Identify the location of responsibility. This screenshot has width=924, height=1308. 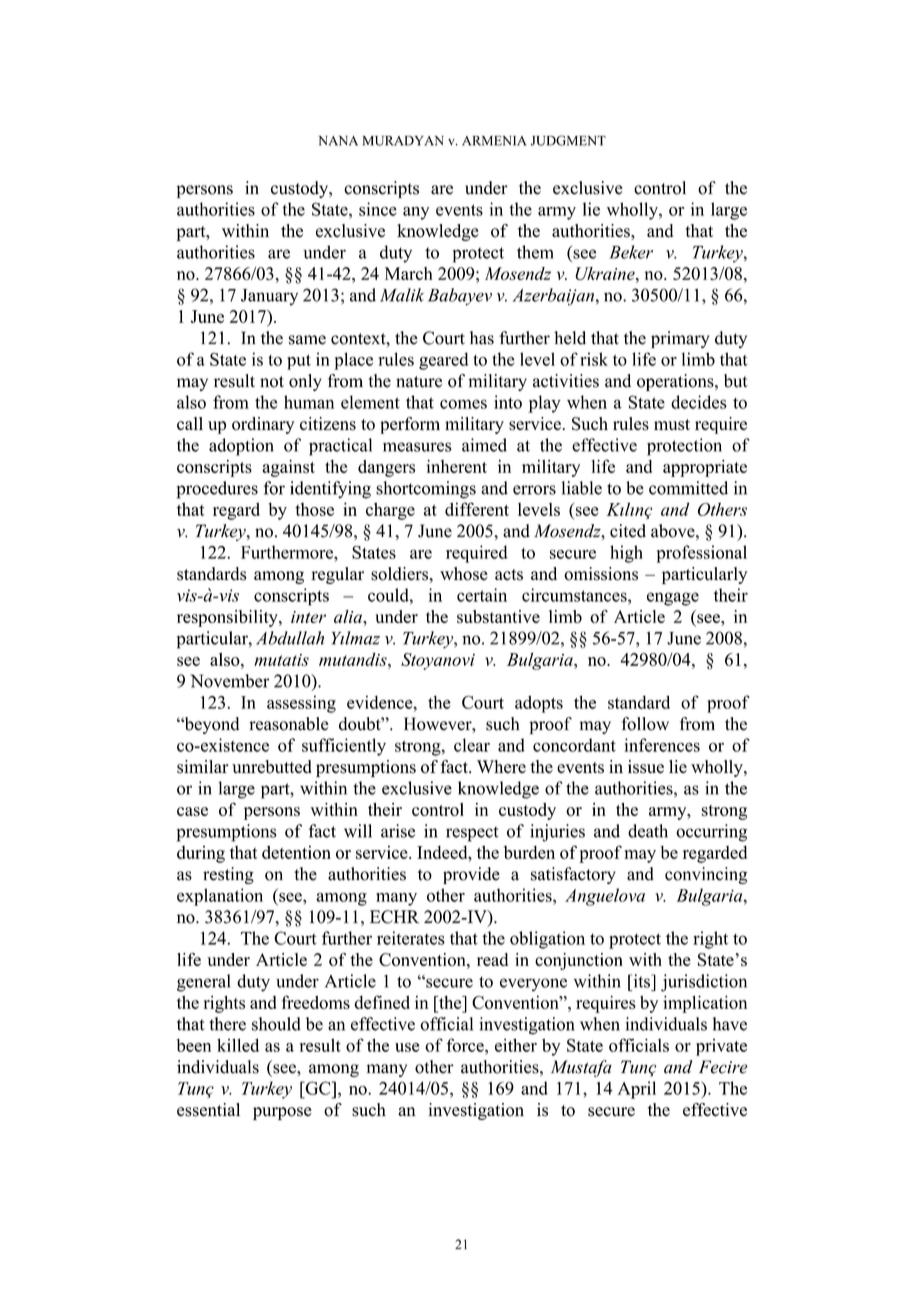
(228, 618).
